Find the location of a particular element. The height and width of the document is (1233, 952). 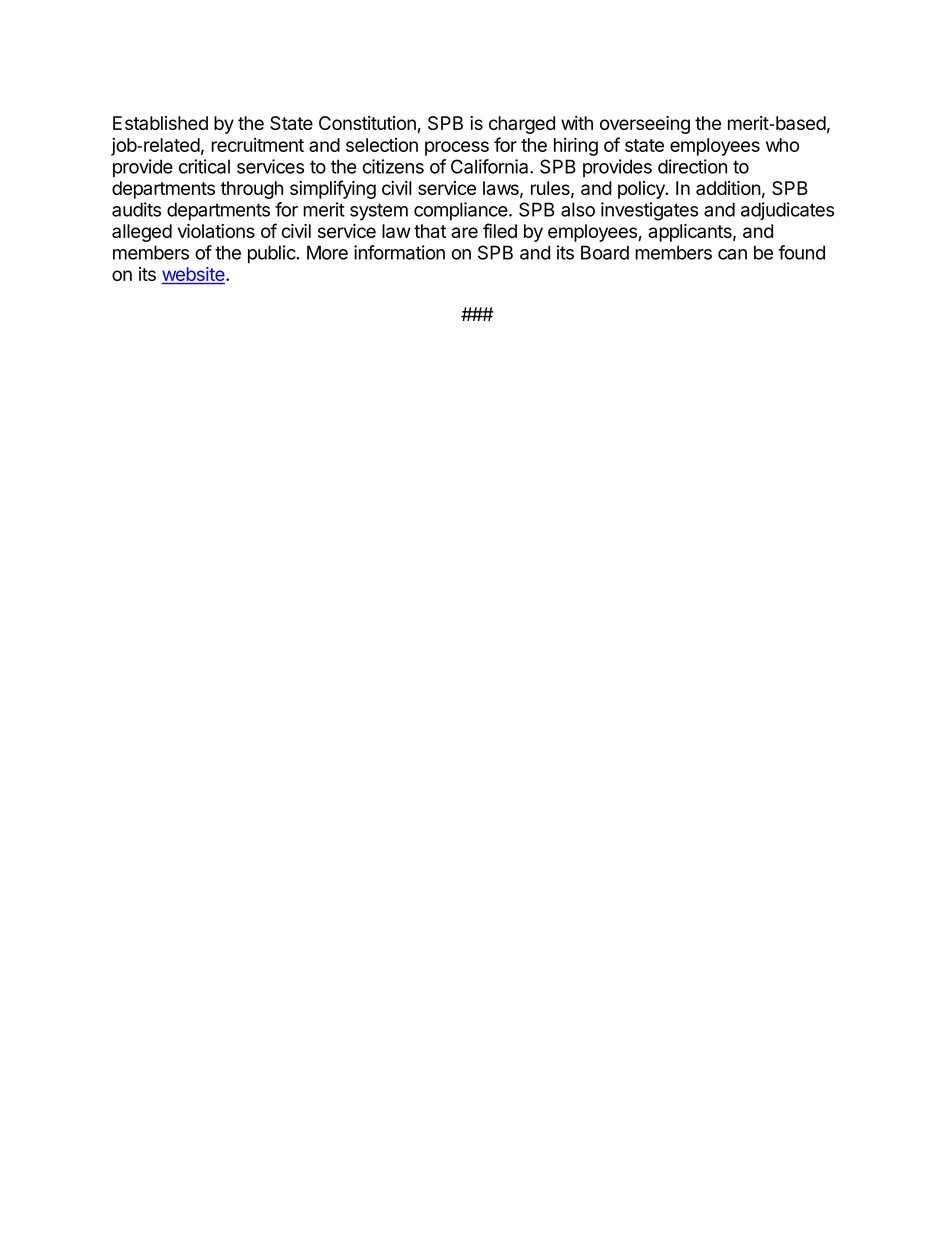

critical is located at coordinates (204, 166).
